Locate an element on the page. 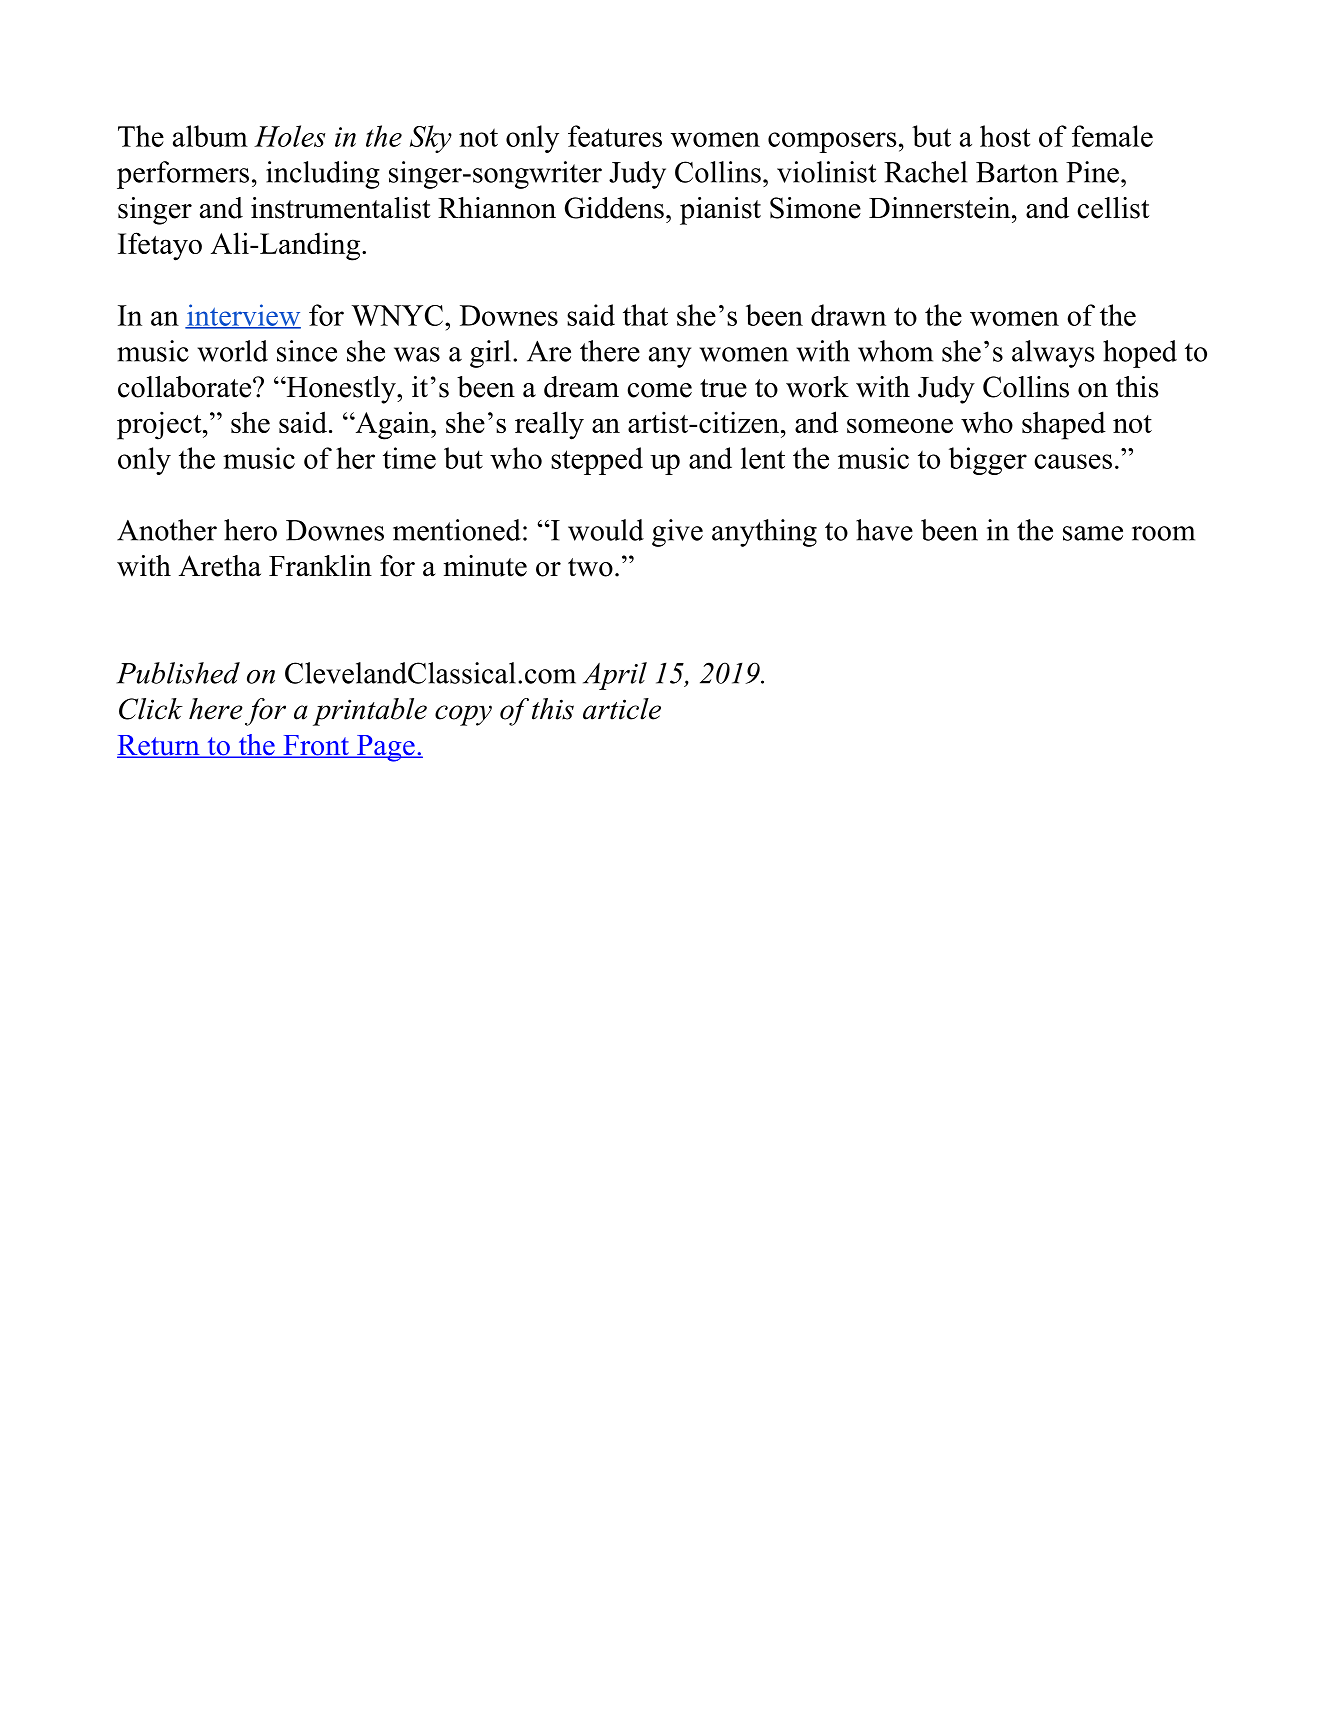 This image has width=1327, height=1718. that is located at coordinates (645, 315).
